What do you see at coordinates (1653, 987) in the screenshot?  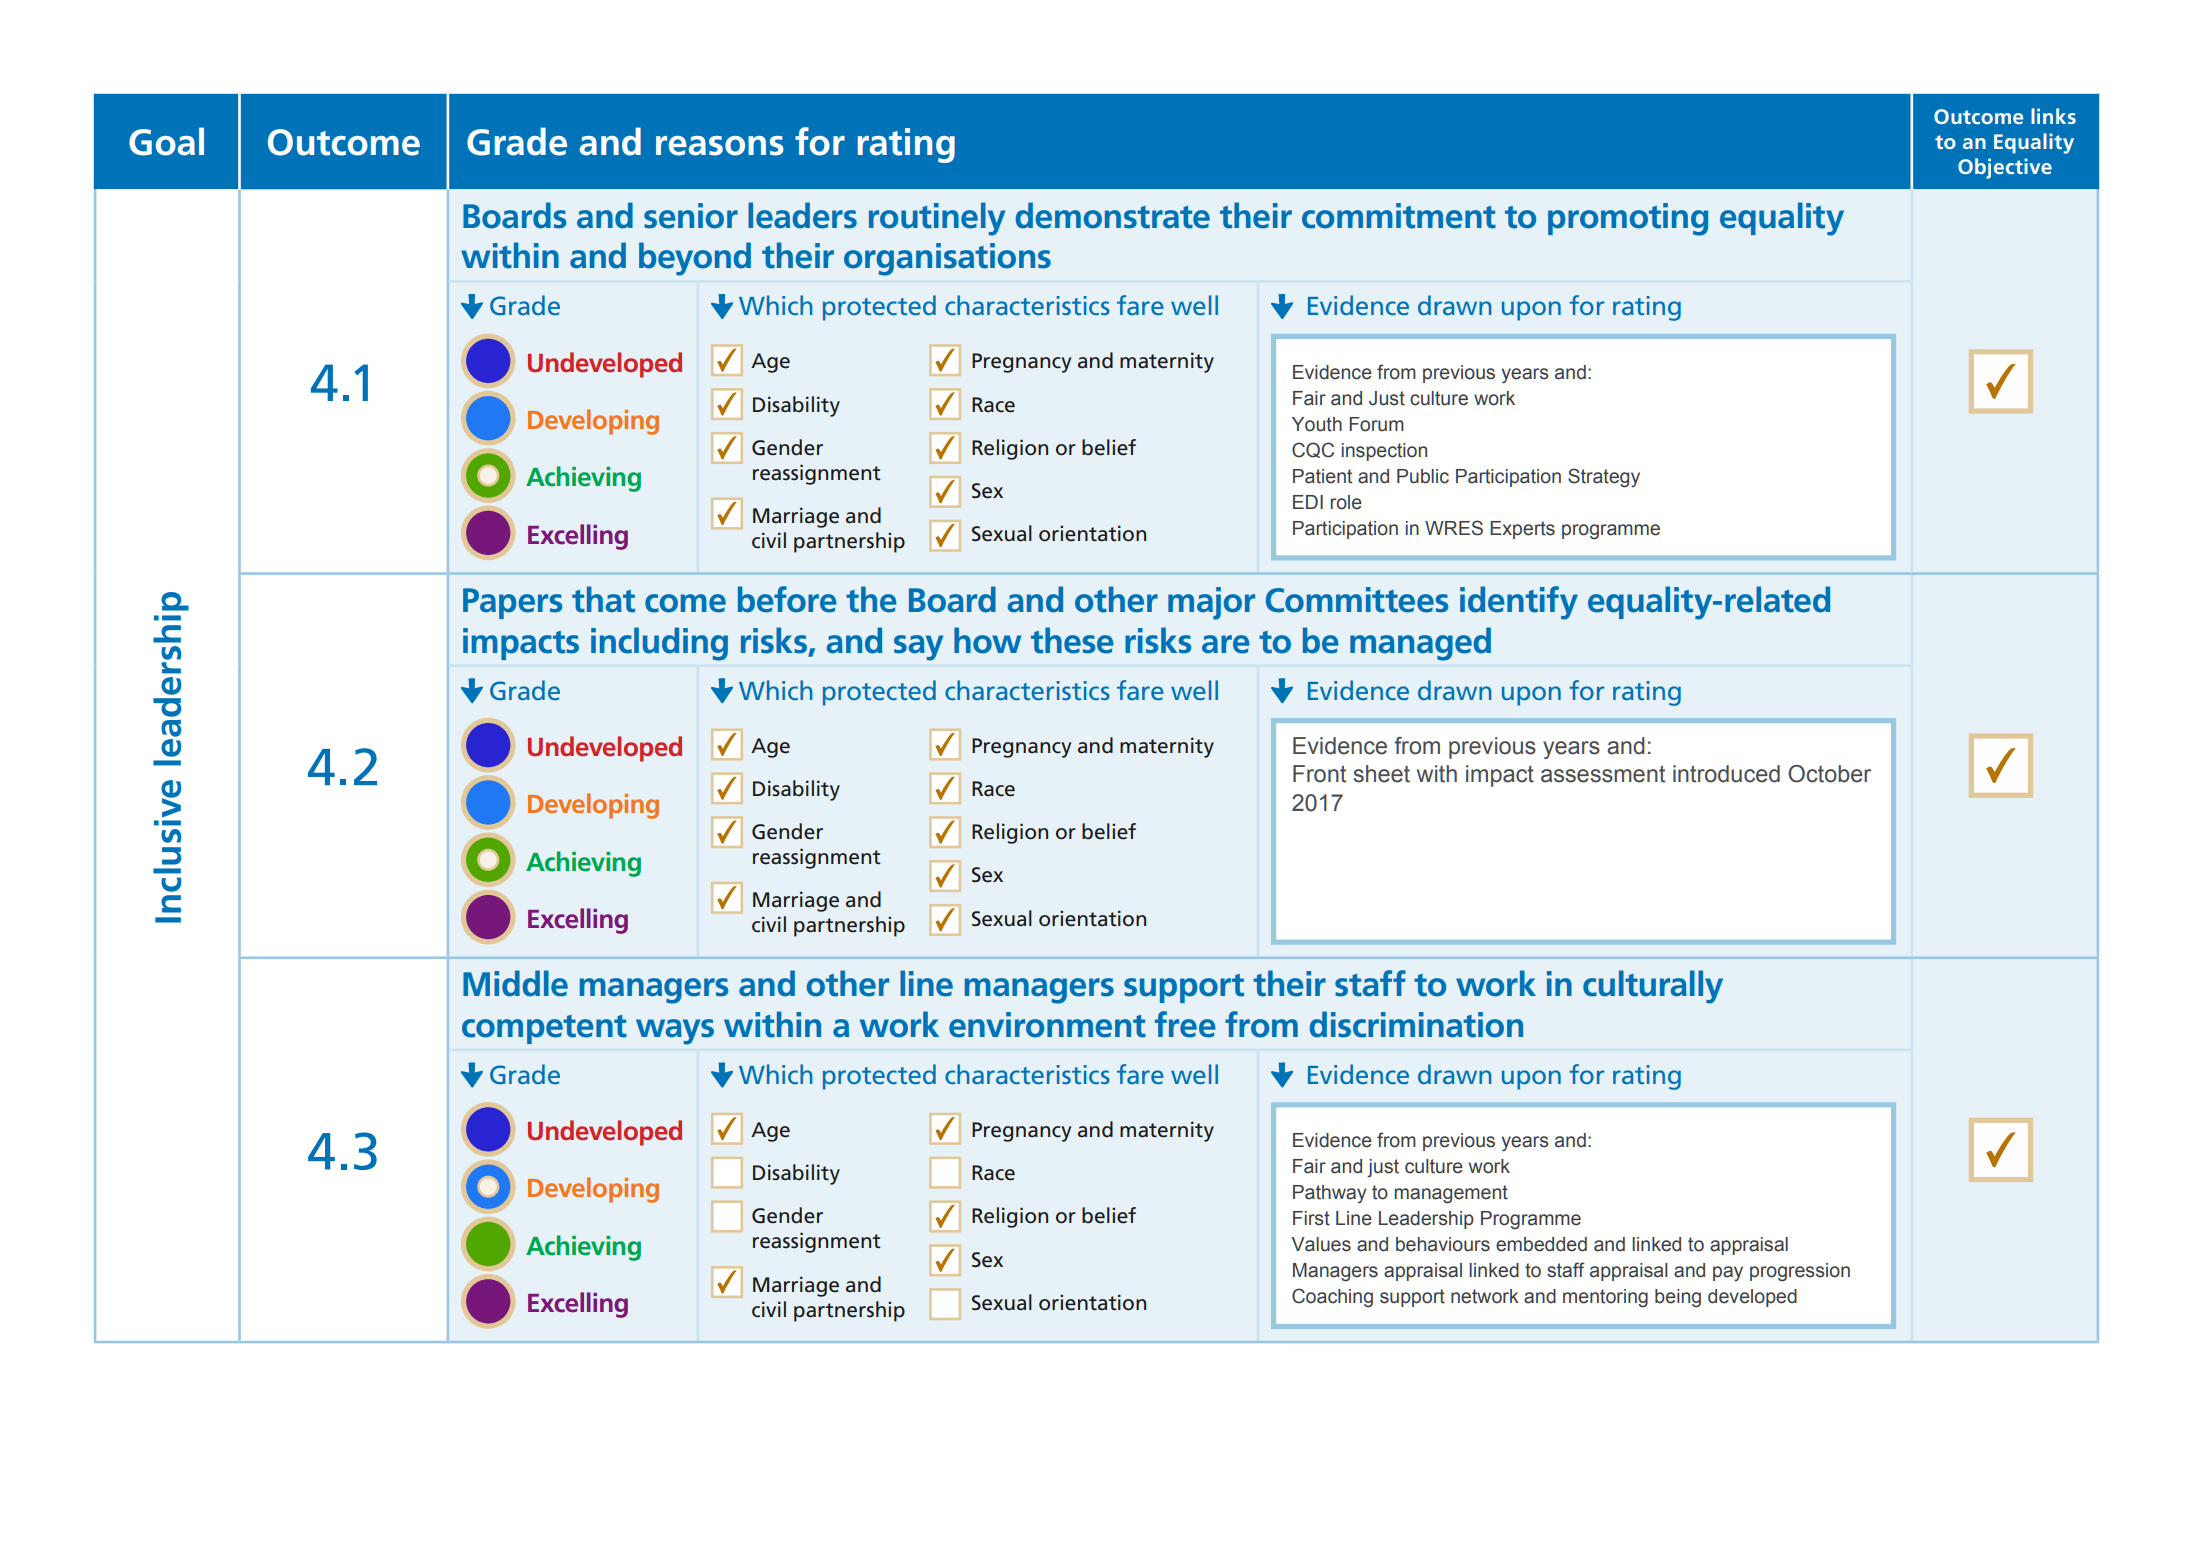 I see `culturally` at bounding box center [1653, 987].
